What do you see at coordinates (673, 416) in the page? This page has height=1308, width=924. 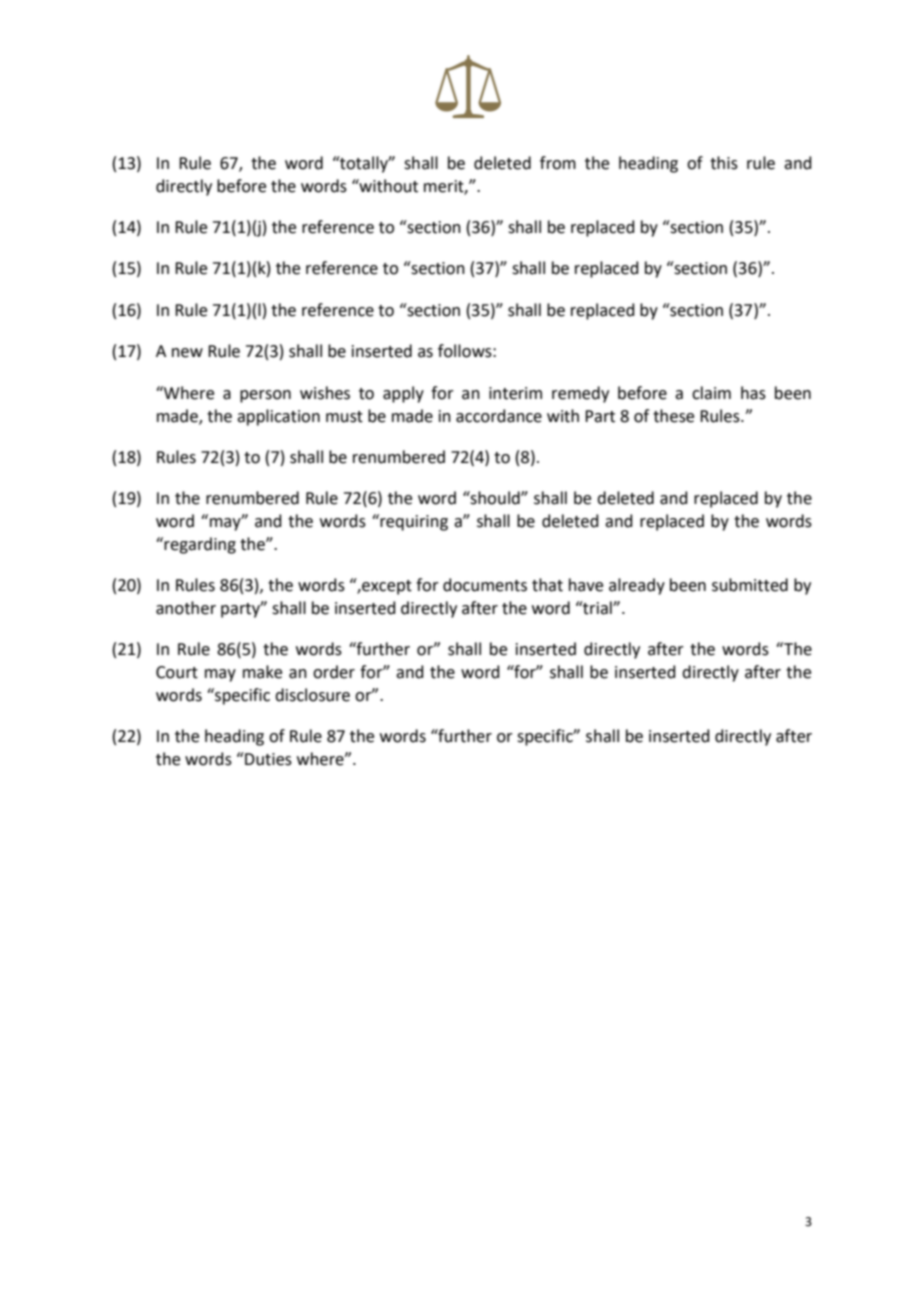 I see `these` at bounding box center [673, 416].
